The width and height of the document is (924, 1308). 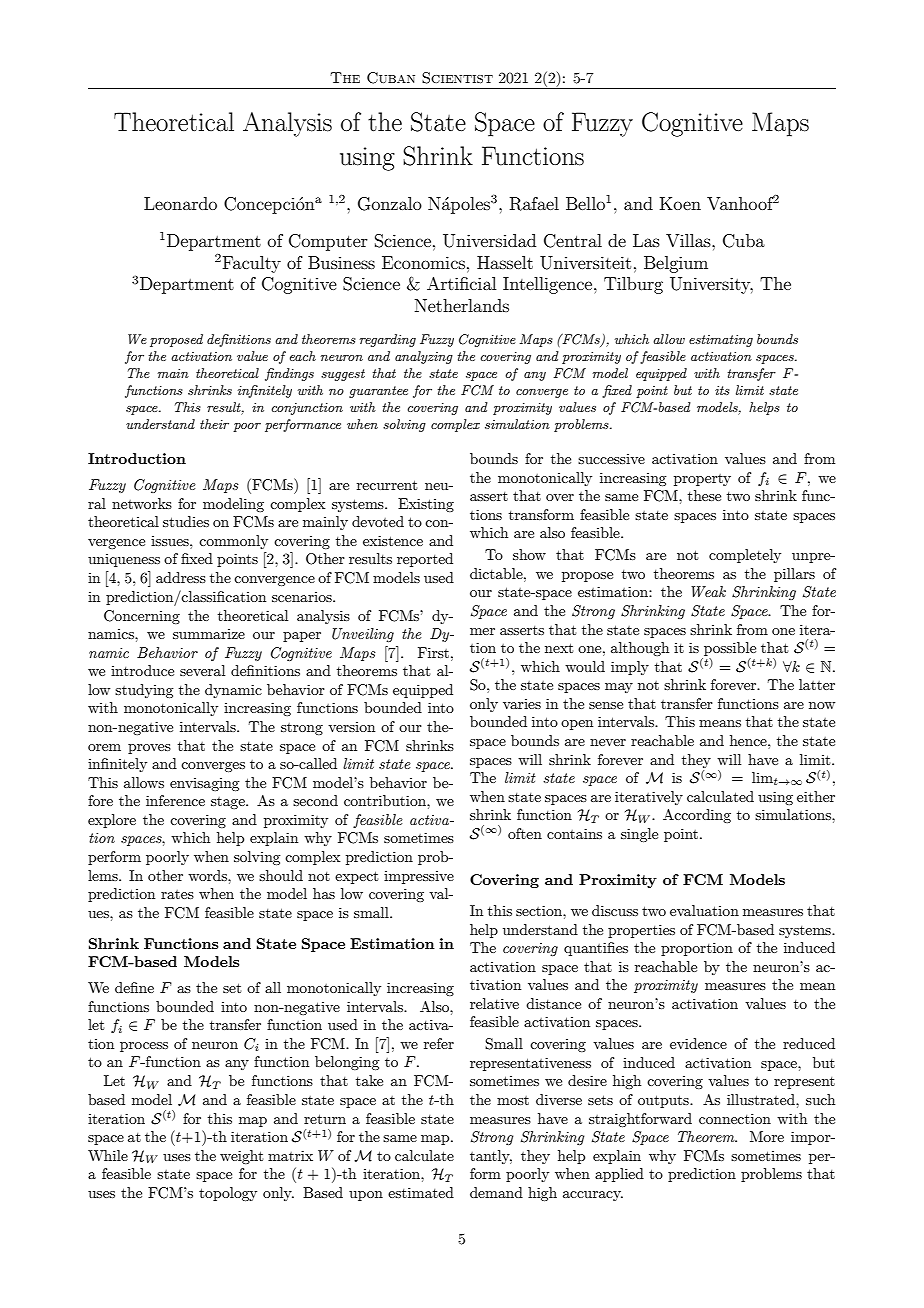 What do you see at coordinates (241, 1157) in the document?
I see `weight` at bounding box center [241, 1157].
